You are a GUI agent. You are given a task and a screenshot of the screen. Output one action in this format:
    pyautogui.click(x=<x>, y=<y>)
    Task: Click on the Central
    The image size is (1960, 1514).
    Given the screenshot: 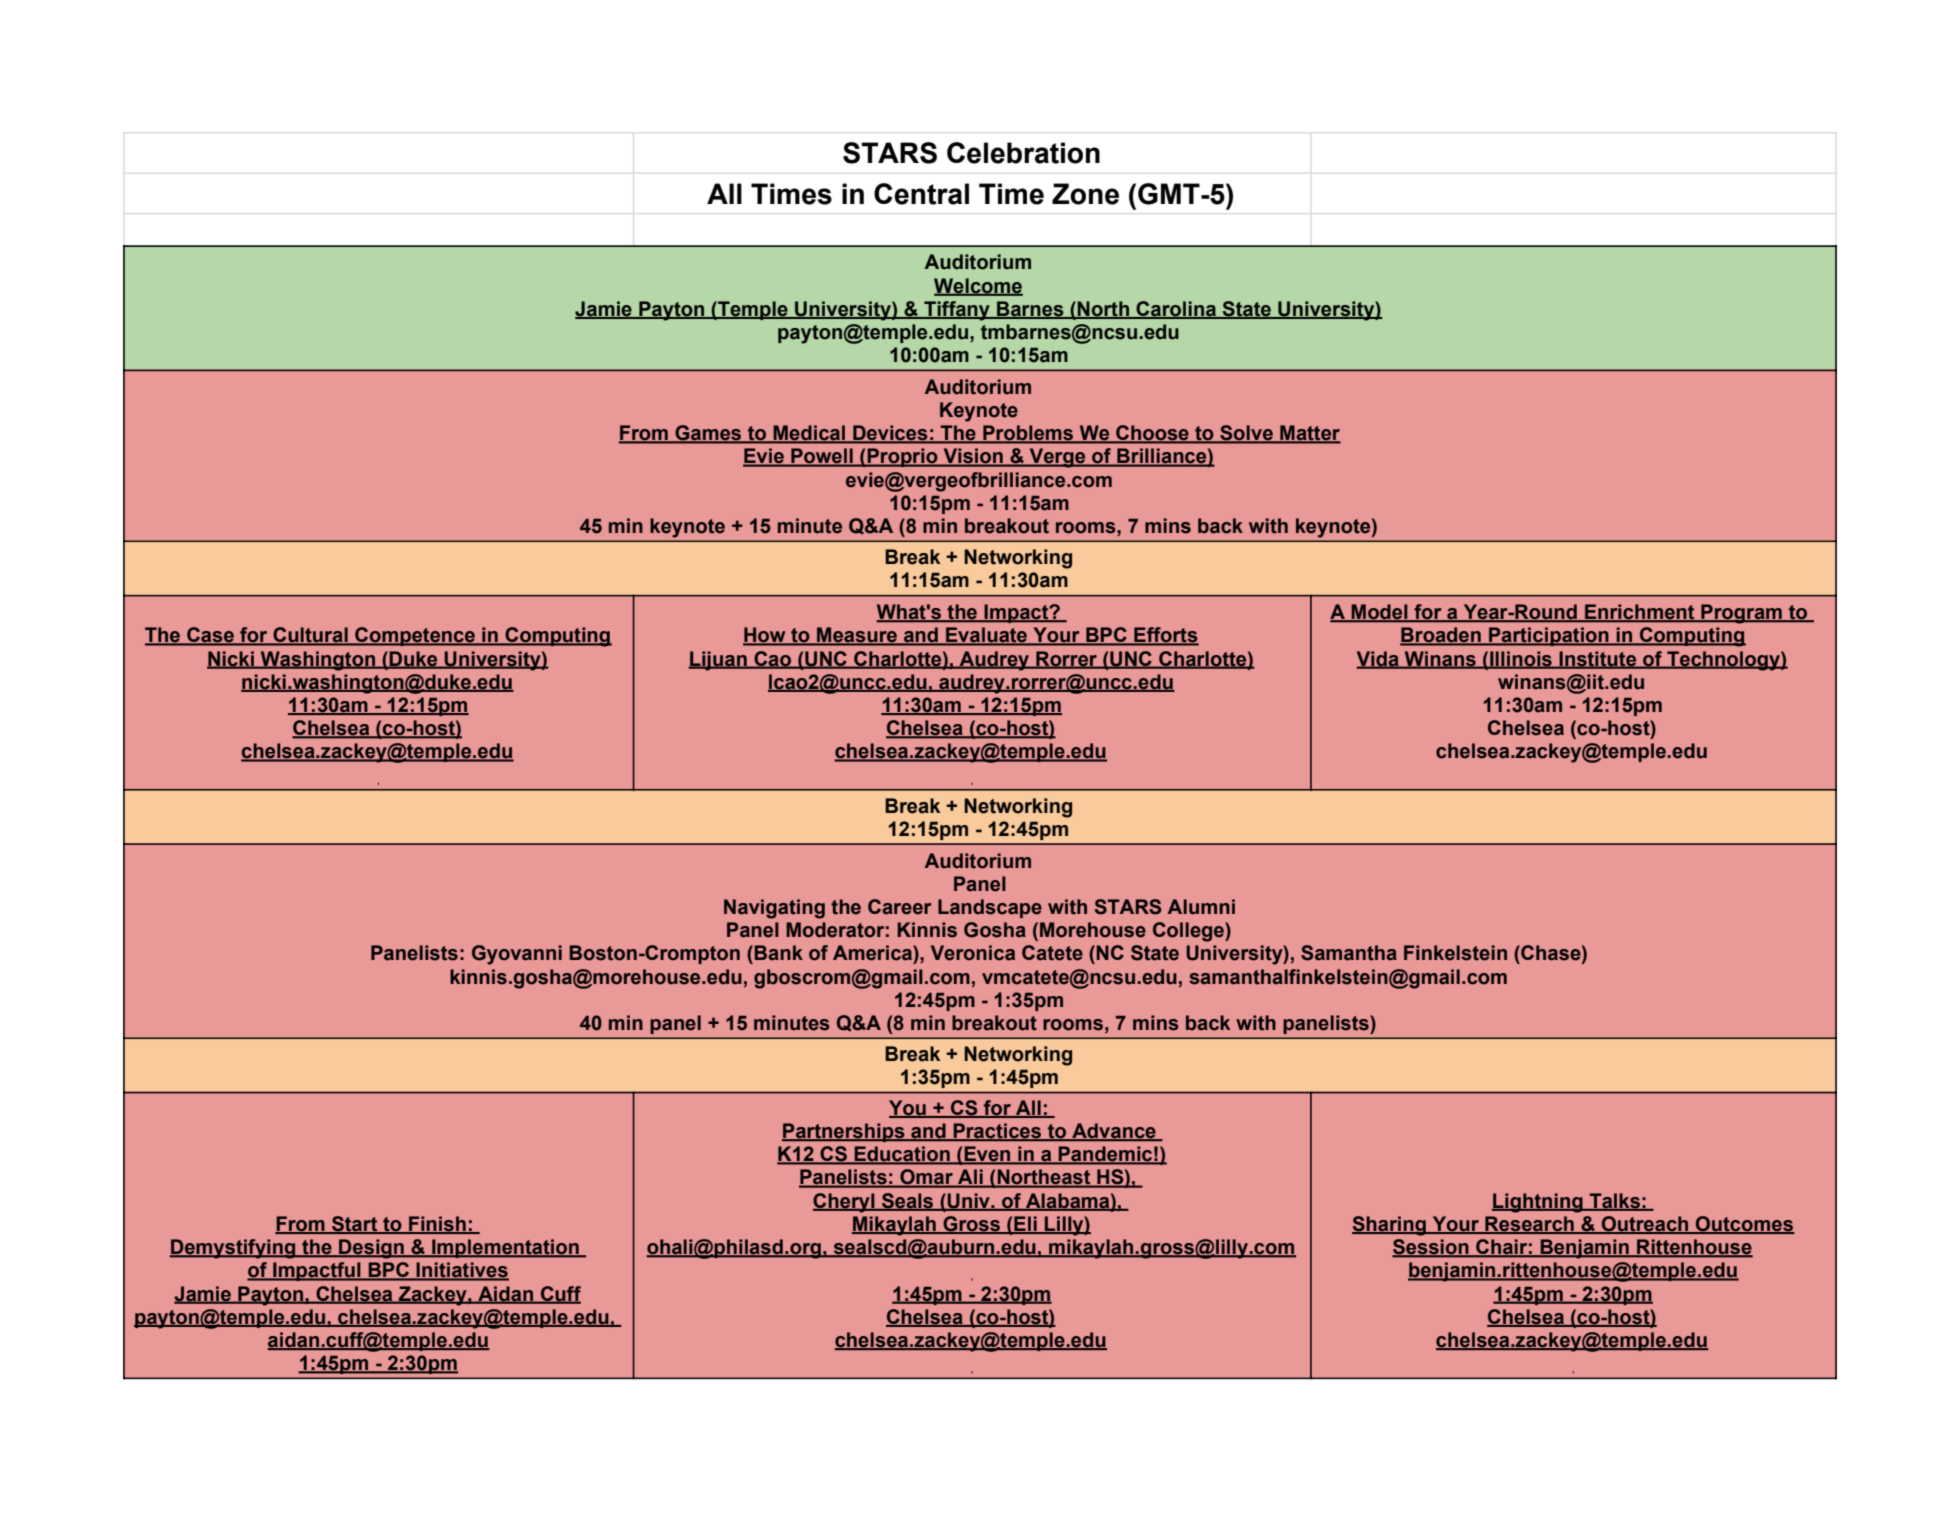 What is the action you would take?
    pyautogui.click(x=921, y=194)
